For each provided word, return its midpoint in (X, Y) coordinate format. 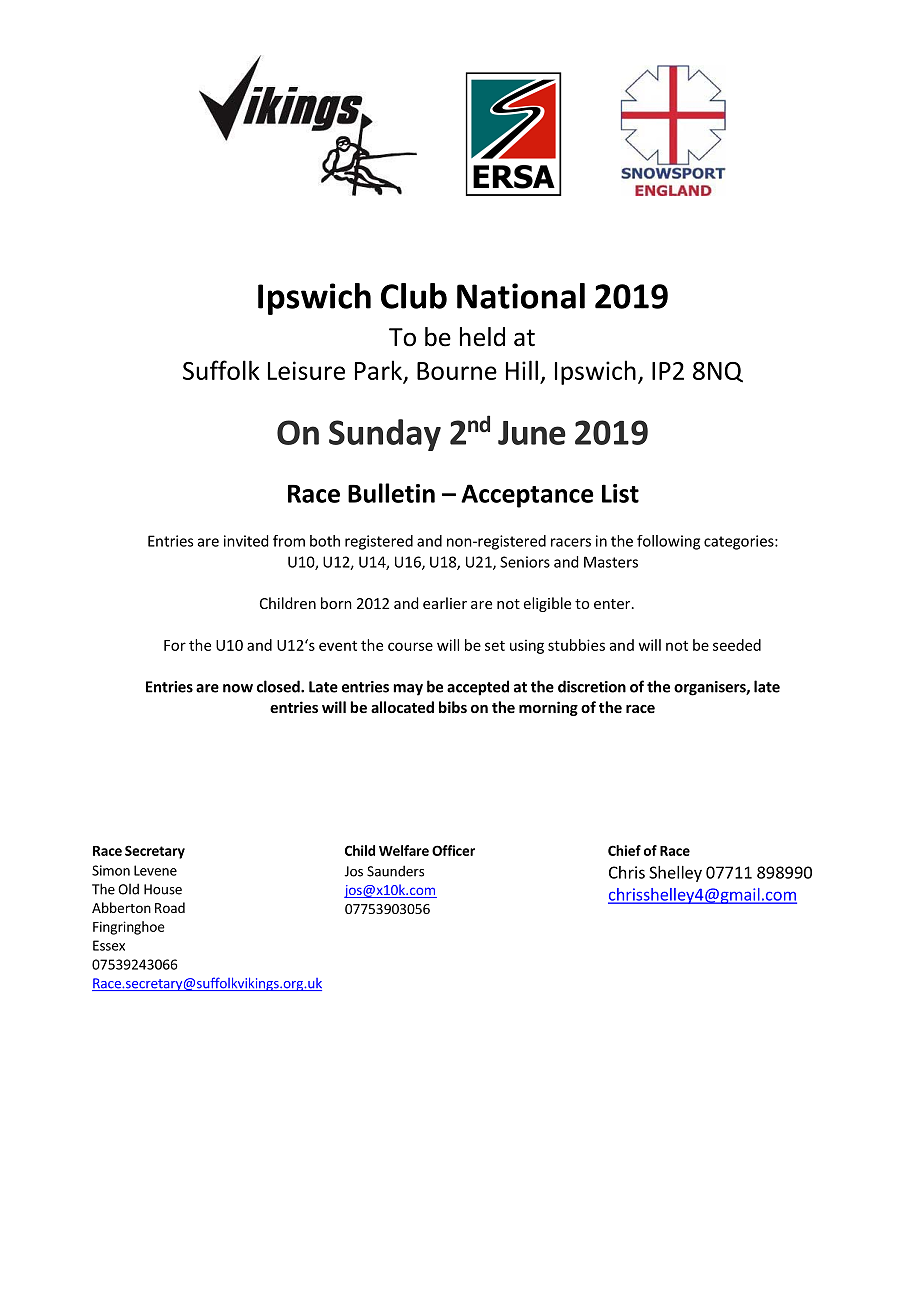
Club (414, 296)
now (238, 688)
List (620, 493)
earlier (445, 603)
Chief (624, 850)
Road (170, 907)
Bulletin (391, 493)
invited (246, 541)
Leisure (306, 370)
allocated (402, 707)
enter (613, 604)
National (521, 296)
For (175, 645)
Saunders (395, 871)
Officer (453, 850)
